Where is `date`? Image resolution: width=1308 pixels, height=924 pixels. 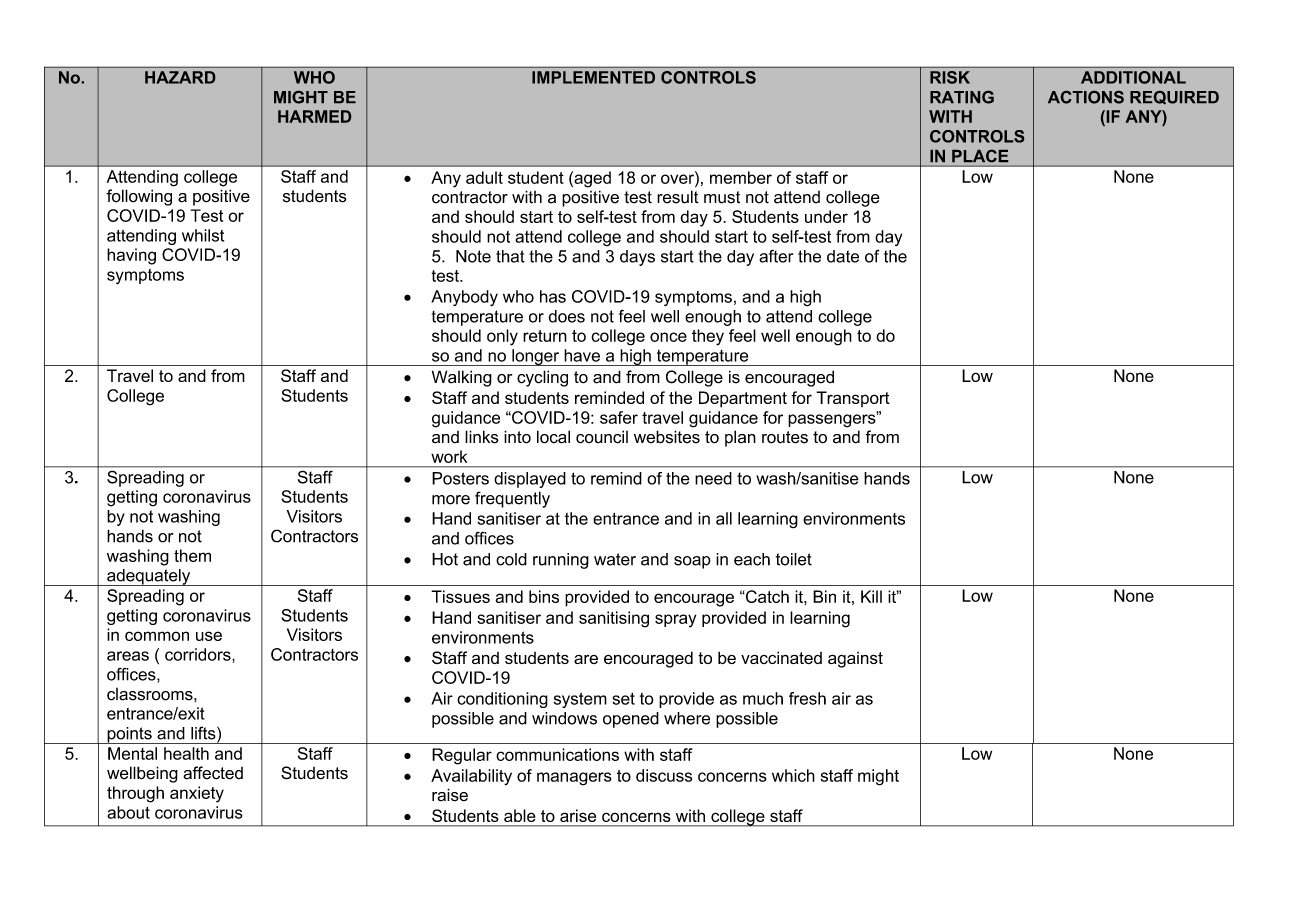 date is located at coordinates (843, 256).
